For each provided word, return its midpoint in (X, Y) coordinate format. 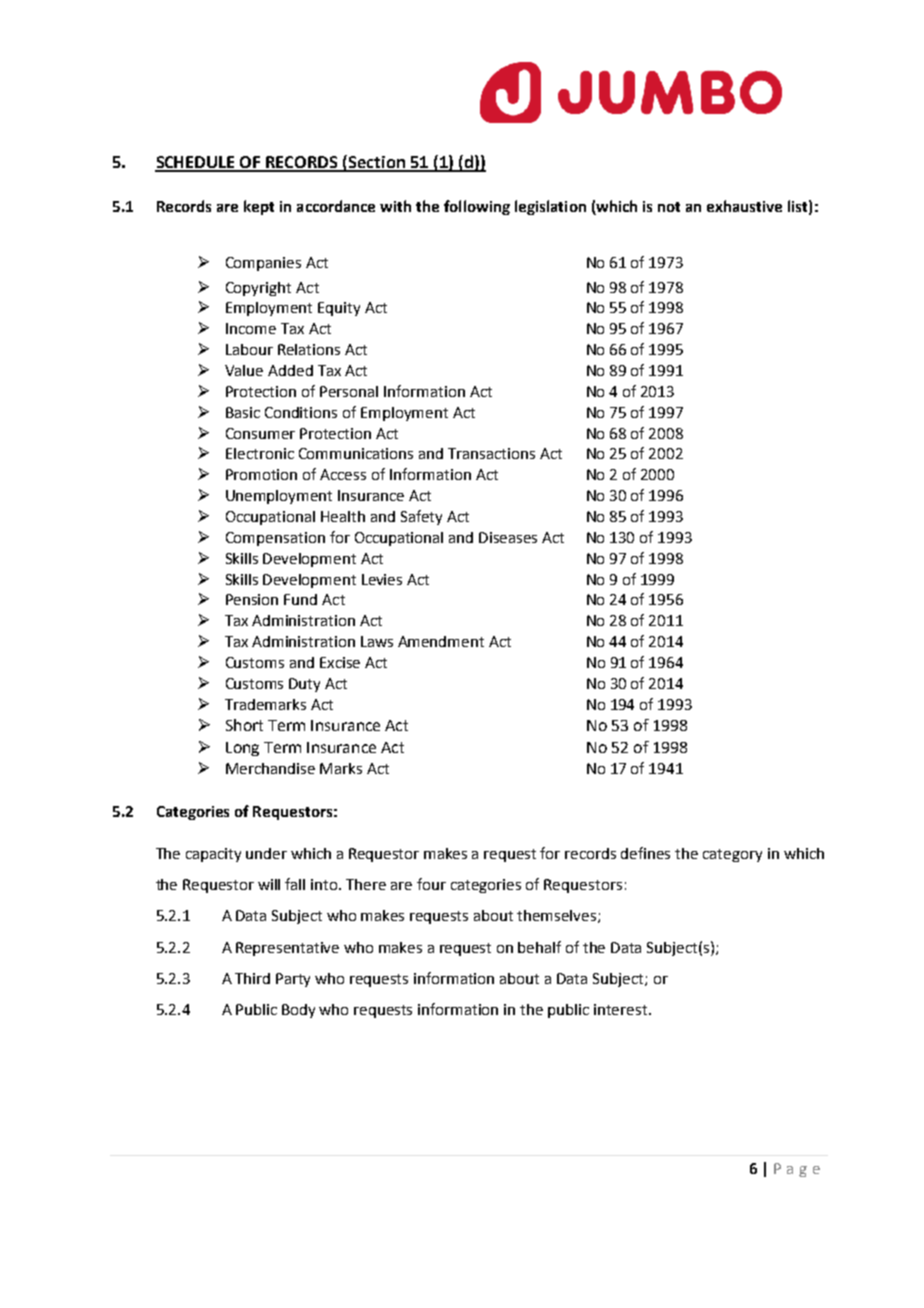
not (669, 207)
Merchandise (270, 768)
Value (244, 370)
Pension (252, 599)
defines (645, 853)
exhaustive (744, 206)
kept (259, 207)
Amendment (441, 641)
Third (252, 978)
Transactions (491, 453)
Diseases (508, 537)
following (477, 207)
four (431, 884)
